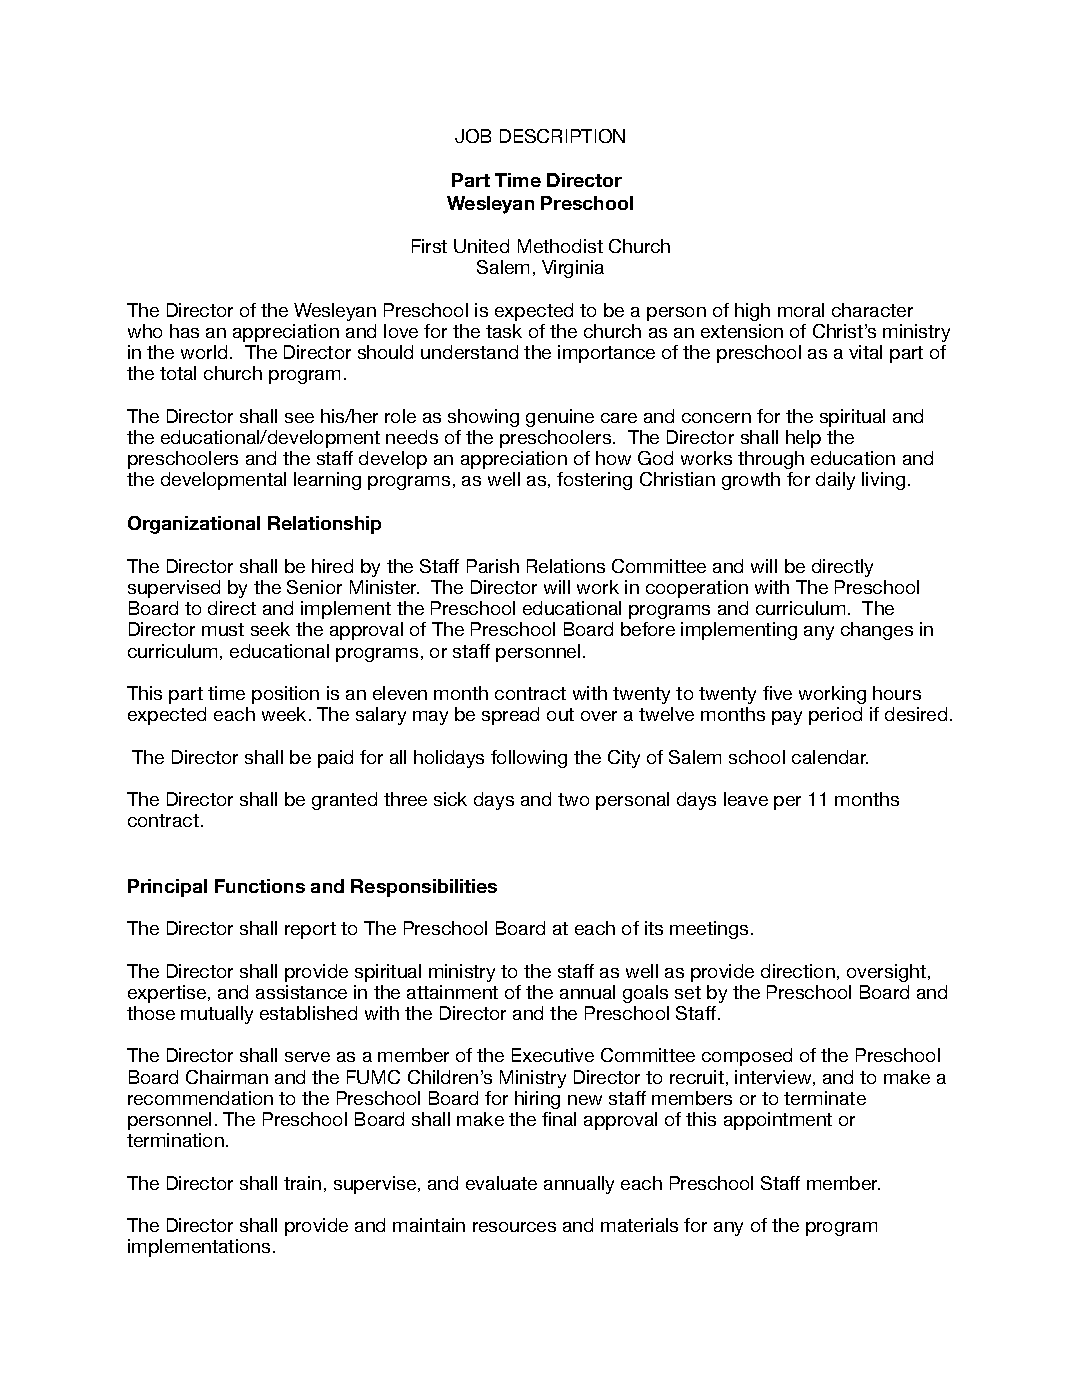 This page has height=1400, width=1082. I want to click on train, so click(302, 1183).
